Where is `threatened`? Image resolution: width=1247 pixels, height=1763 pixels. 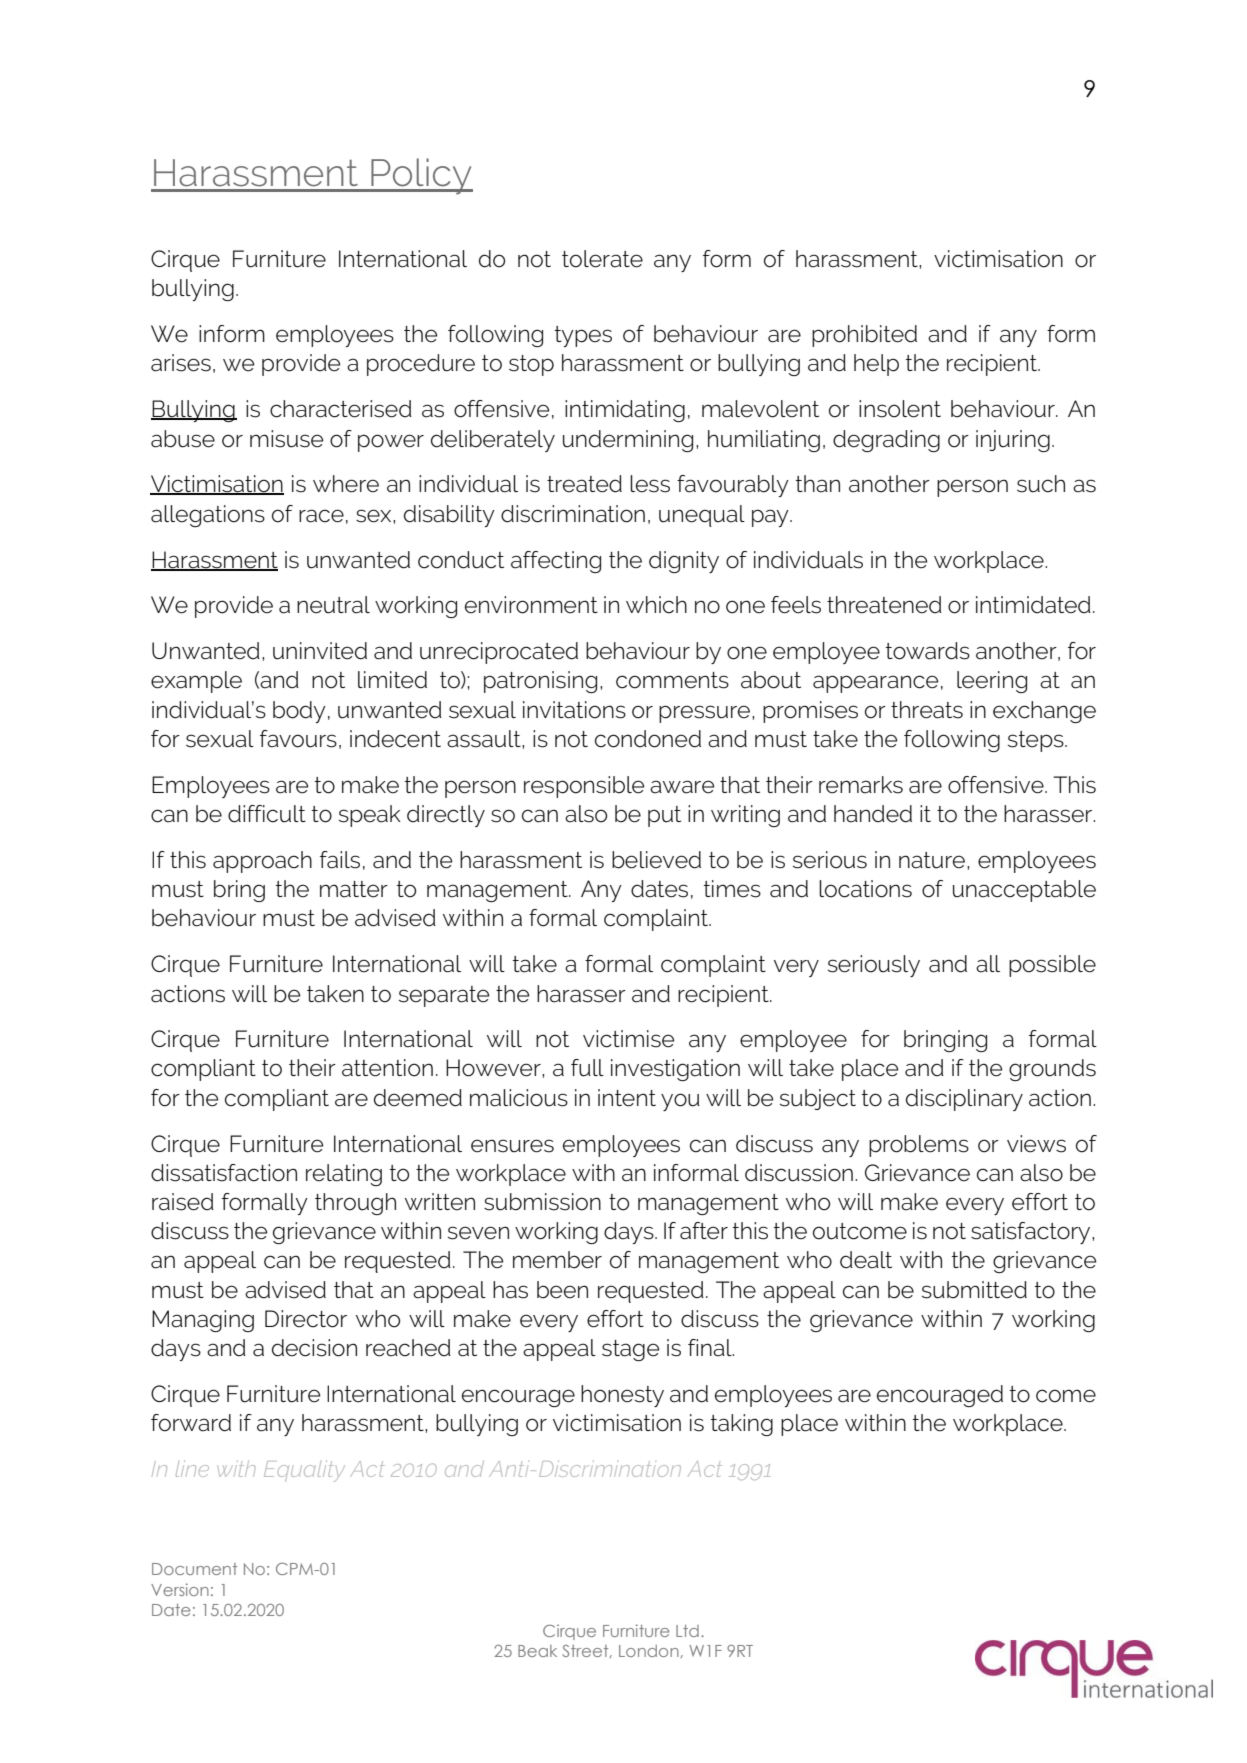
threatened is located at coordinates (884, 605).
